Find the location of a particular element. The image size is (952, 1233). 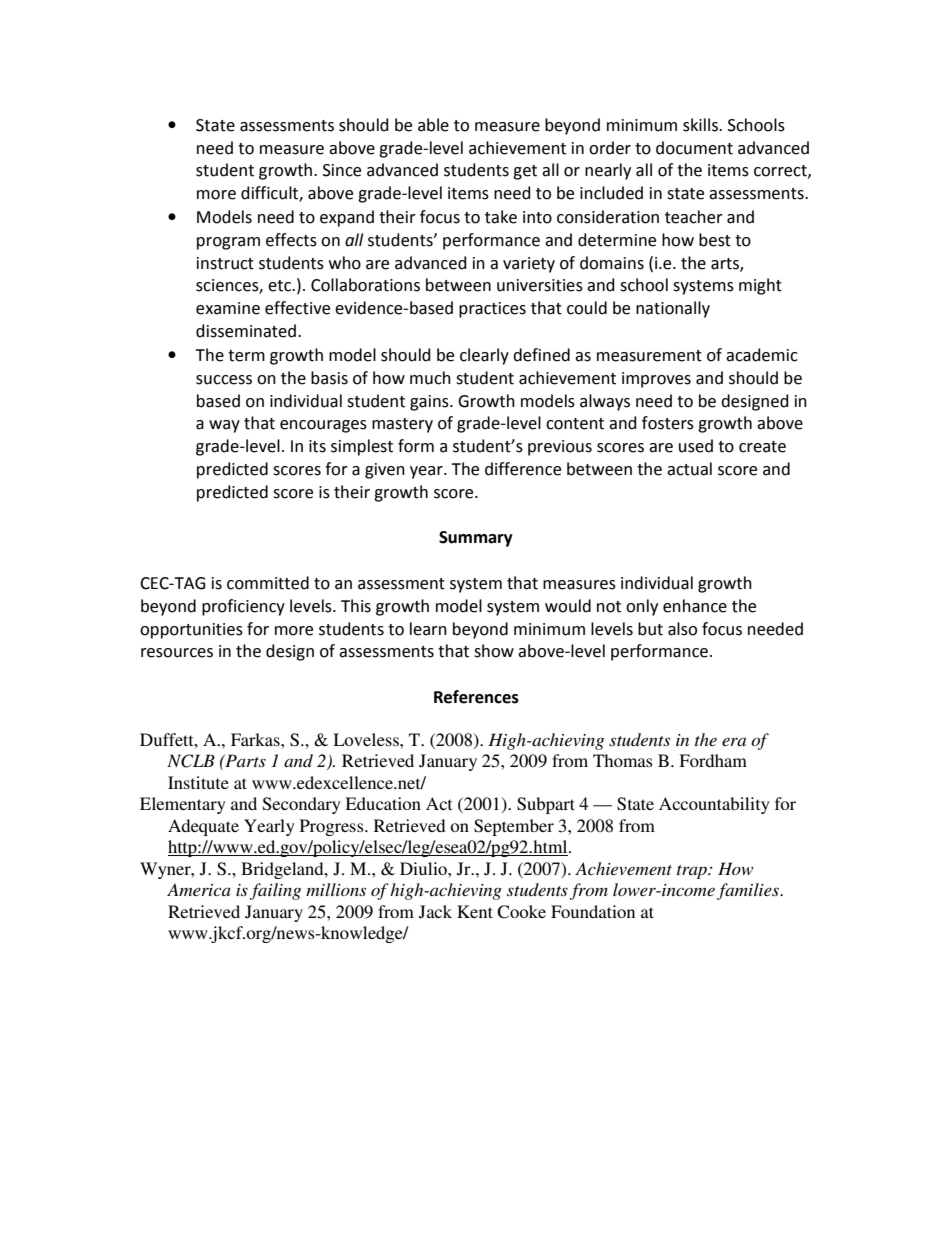

document is located at coordinates (694, 148).
